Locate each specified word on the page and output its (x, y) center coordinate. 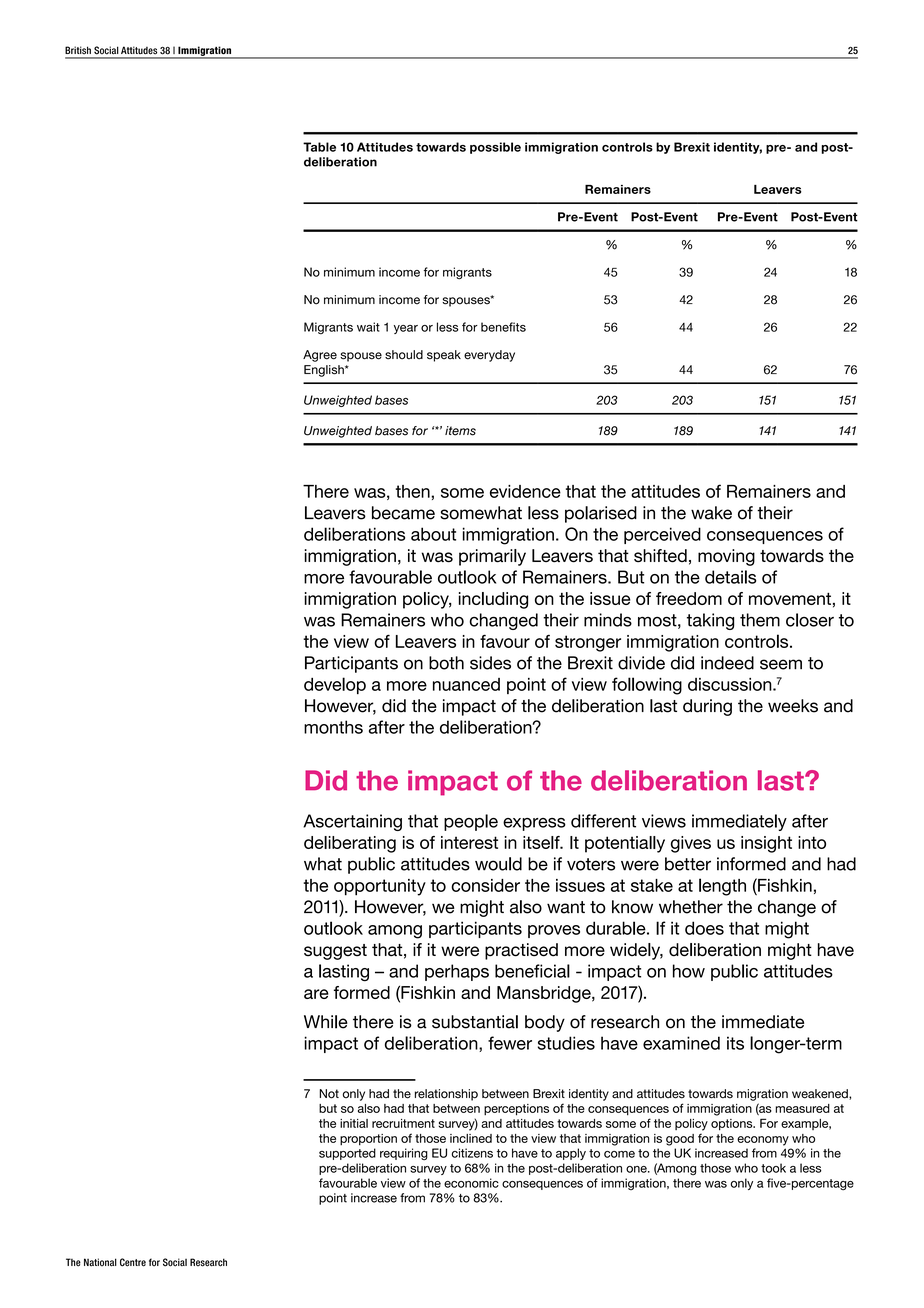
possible (495, 148)
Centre (133, 1262)
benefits (503, 327)
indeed (727, 663)
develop (335, 685)
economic (471, 1183)
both (446, 663)
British (78, 50)
